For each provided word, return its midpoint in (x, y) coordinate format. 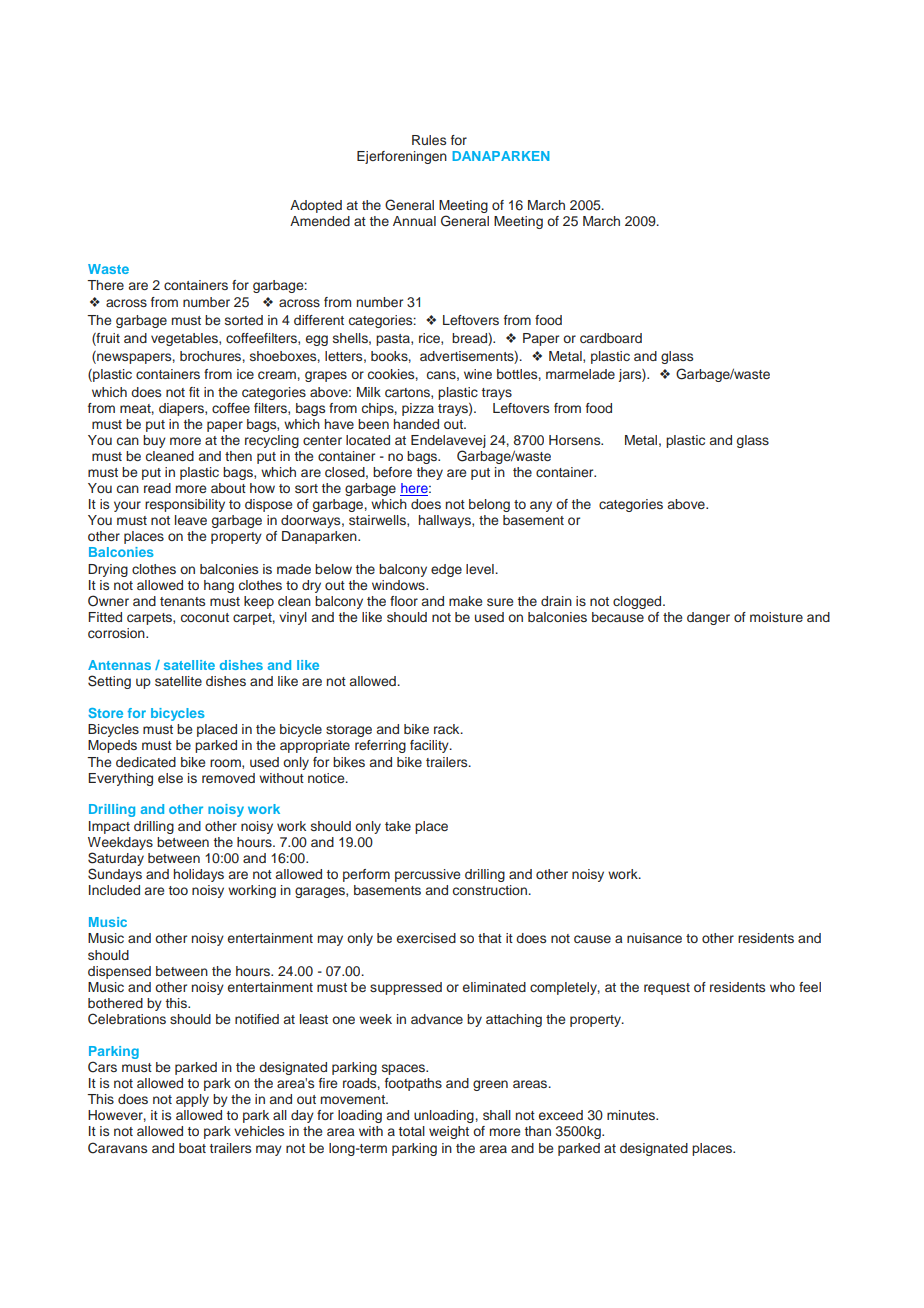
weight (449, 1132)
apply (192, 1100)
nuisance (654, 938)
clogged (638, 602)
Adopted (316, 206)
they (430, 473)
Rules (429, 140)
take (398, 826)
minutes (632, 1115)
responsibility (185, 505)
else (170, 778)
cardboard (611, 338)
